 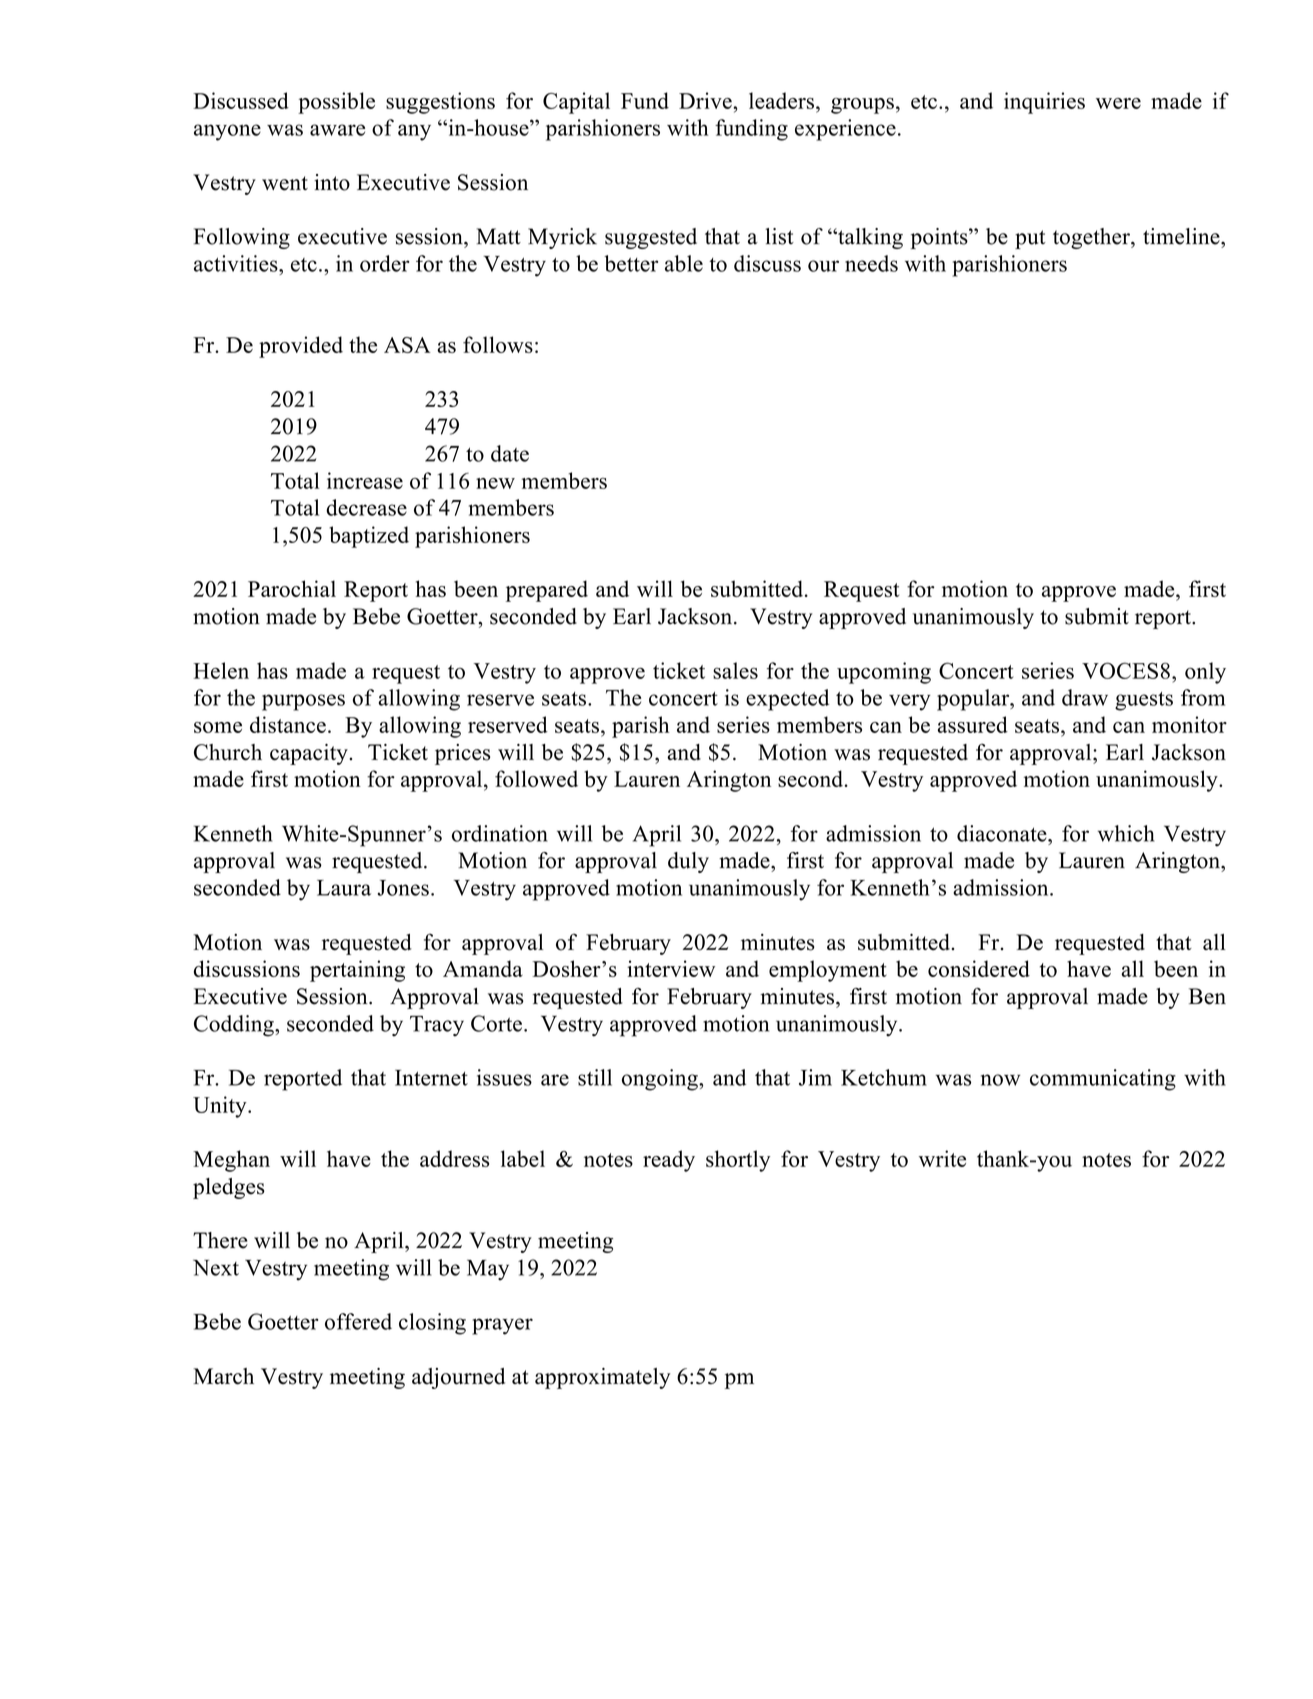 What do you see at coordinates (337, 130) in the screenshot?
I see `aware` at bounding box center [337, 130].
